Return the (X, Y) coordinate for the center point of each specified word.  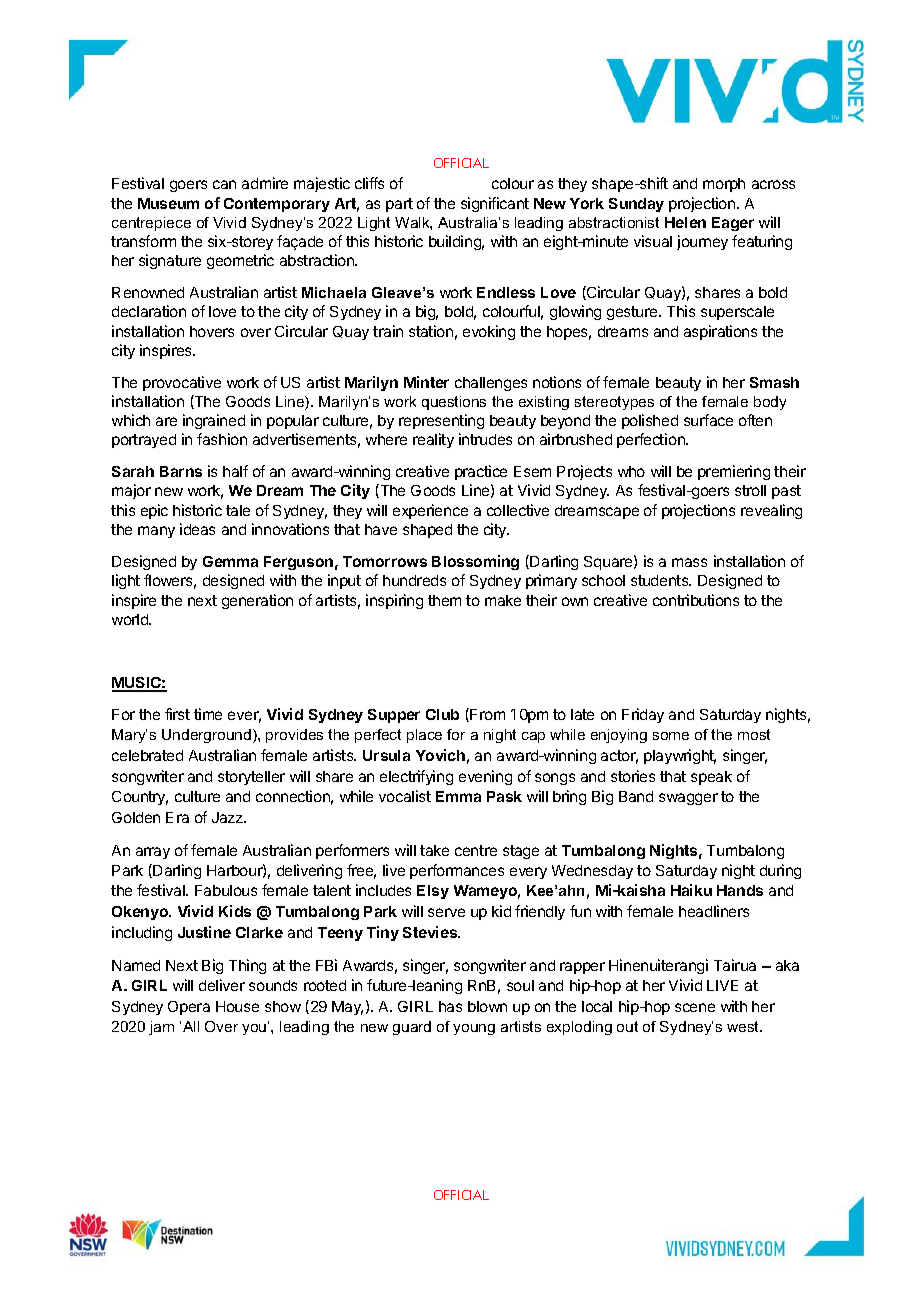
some (671, 736)
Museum (168, 203)
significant (495, 204)
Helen (685, 222)
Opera (189, 1008)
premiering (734, 472)
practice (481, 472)
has (450, 1006)
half (235, 471)
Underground (206, 736)
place (424, 736)
